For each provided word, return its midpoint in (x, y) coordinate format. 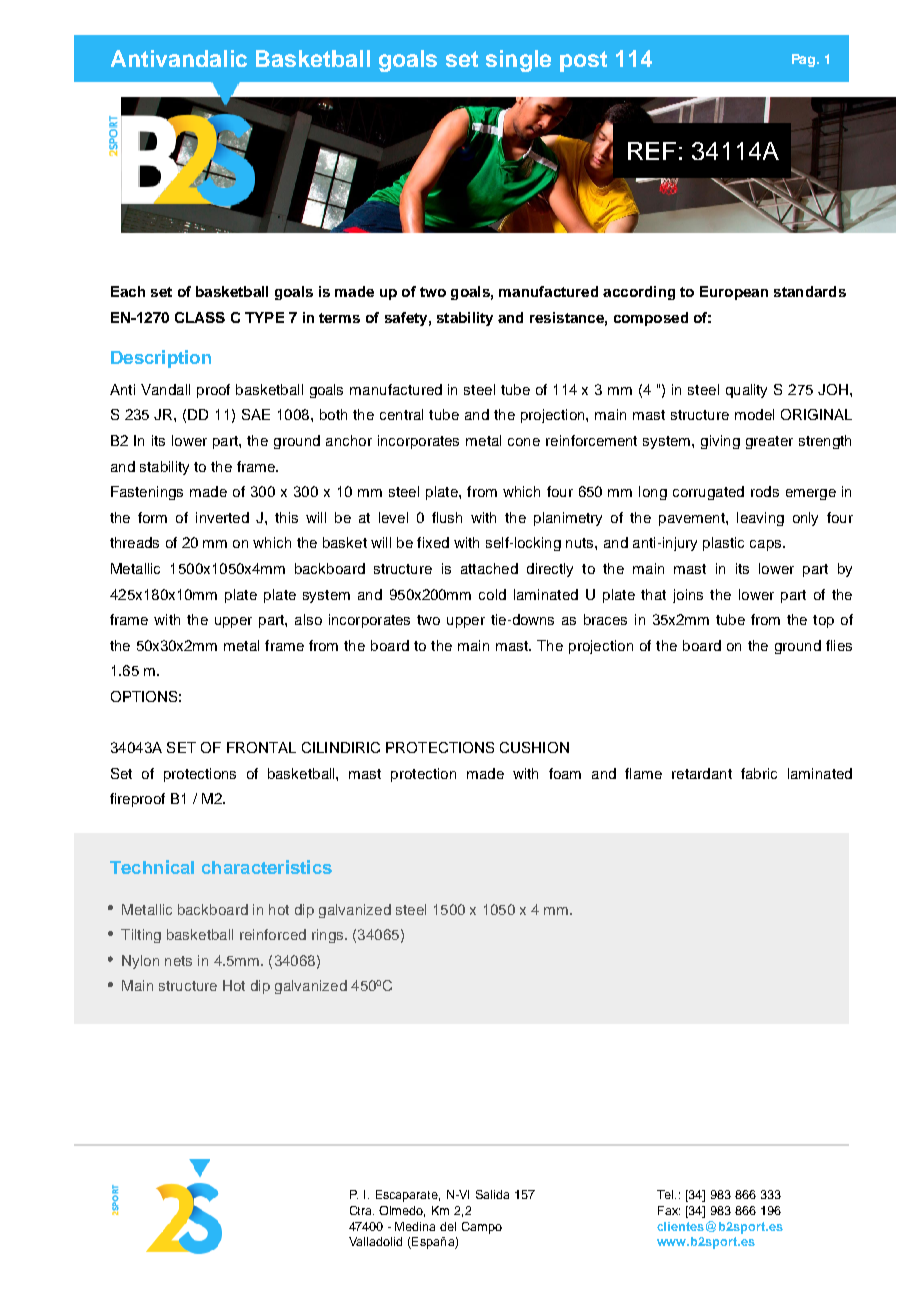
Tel (666, 1194)
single (518, 61)
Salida (492, 1194)
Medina (415, 1226)
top (823, 621)
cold (492, 594)
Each (128, 291)
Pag (805, 60)
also (308, 619)
